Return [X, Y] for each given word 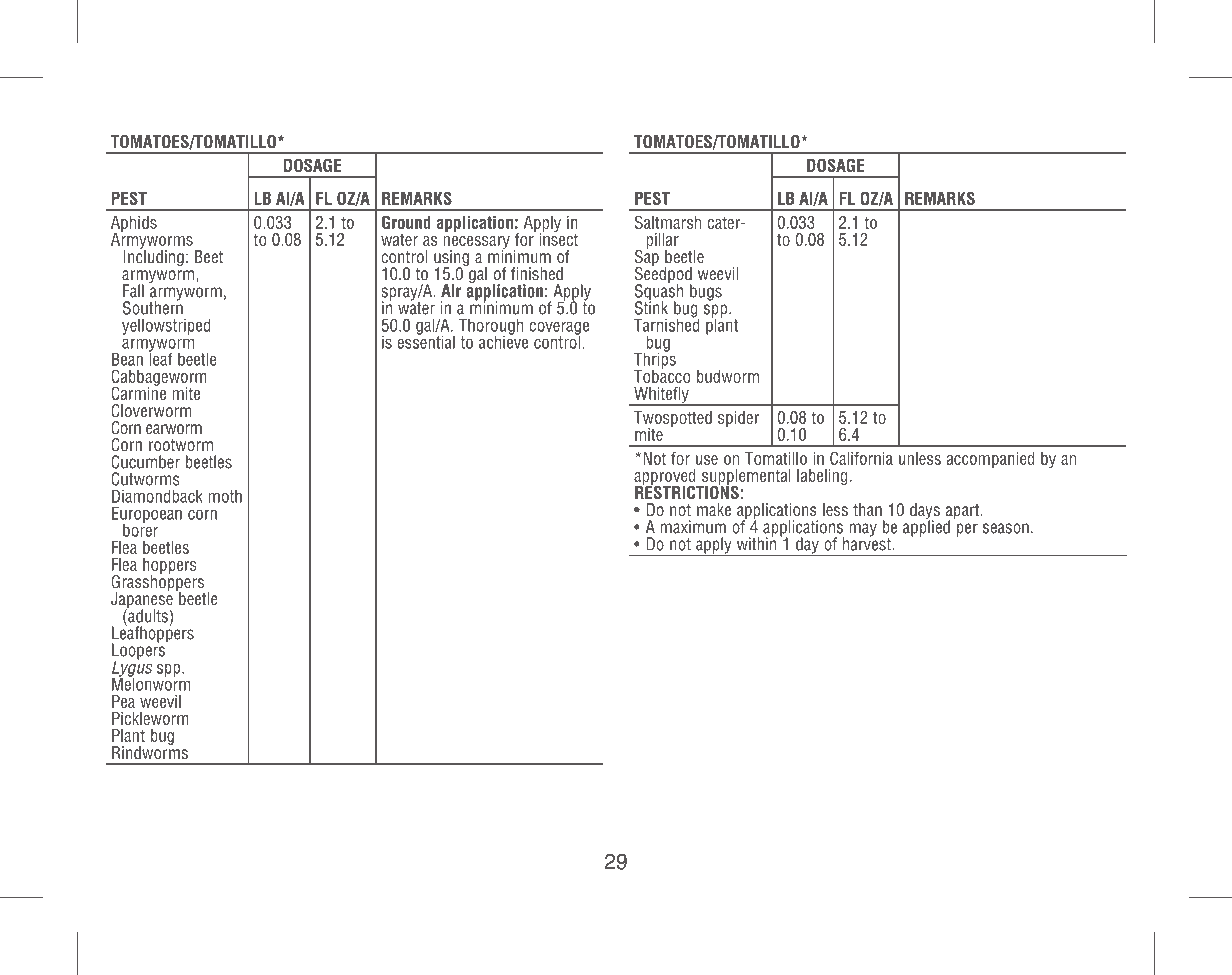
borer [140, 529]
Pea [123, 701]
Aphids [134, 225]
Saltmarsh [668, 222]
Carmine [138, 392]
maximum [693, 527]
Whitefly [661, 396]
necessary [476, 244]
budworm [728, 376]
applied [926, 527]
